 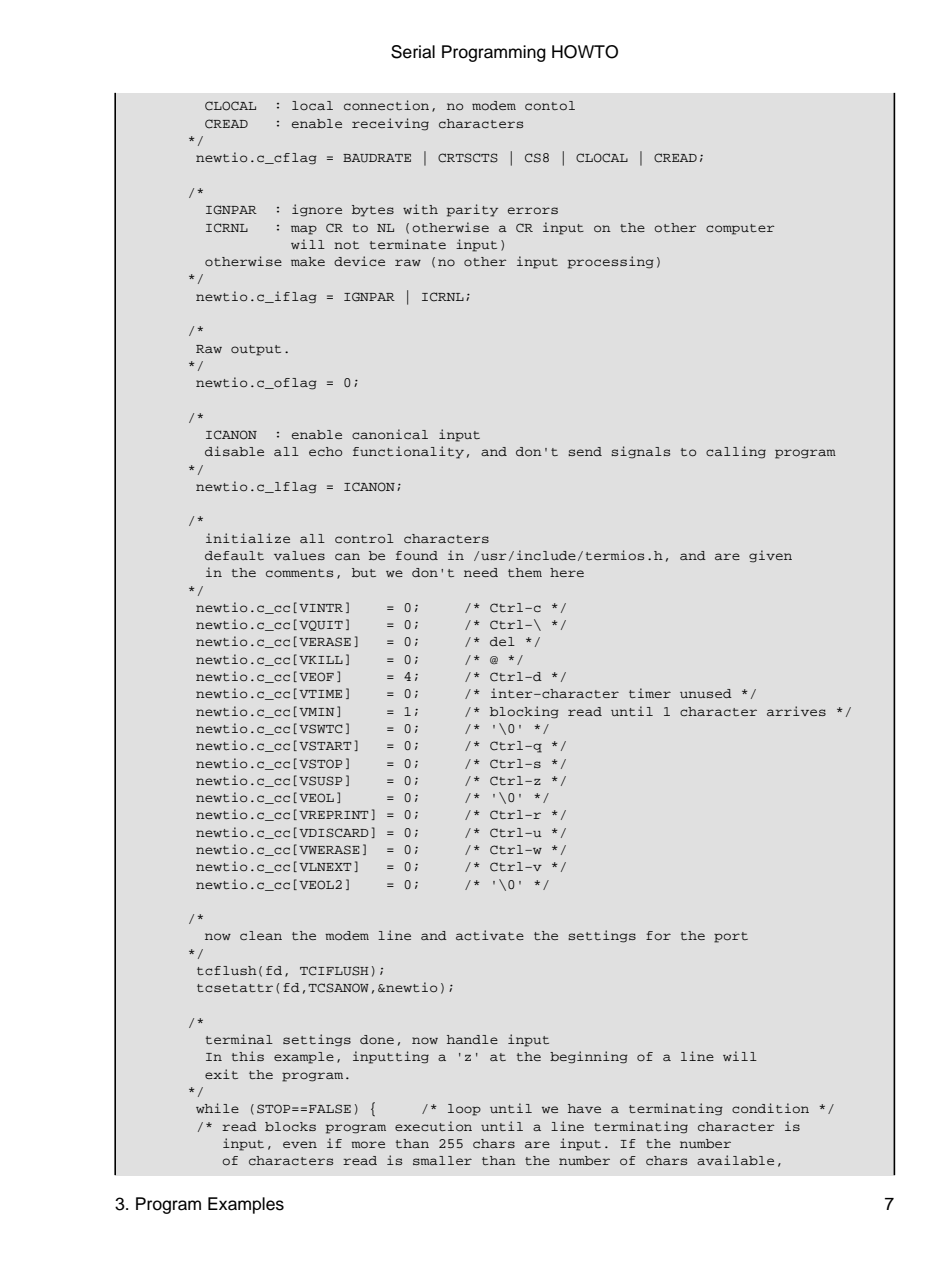 What do you see at coordinates (490, 935) in the image?
I see `activate` at bounding box center [490, 935].
